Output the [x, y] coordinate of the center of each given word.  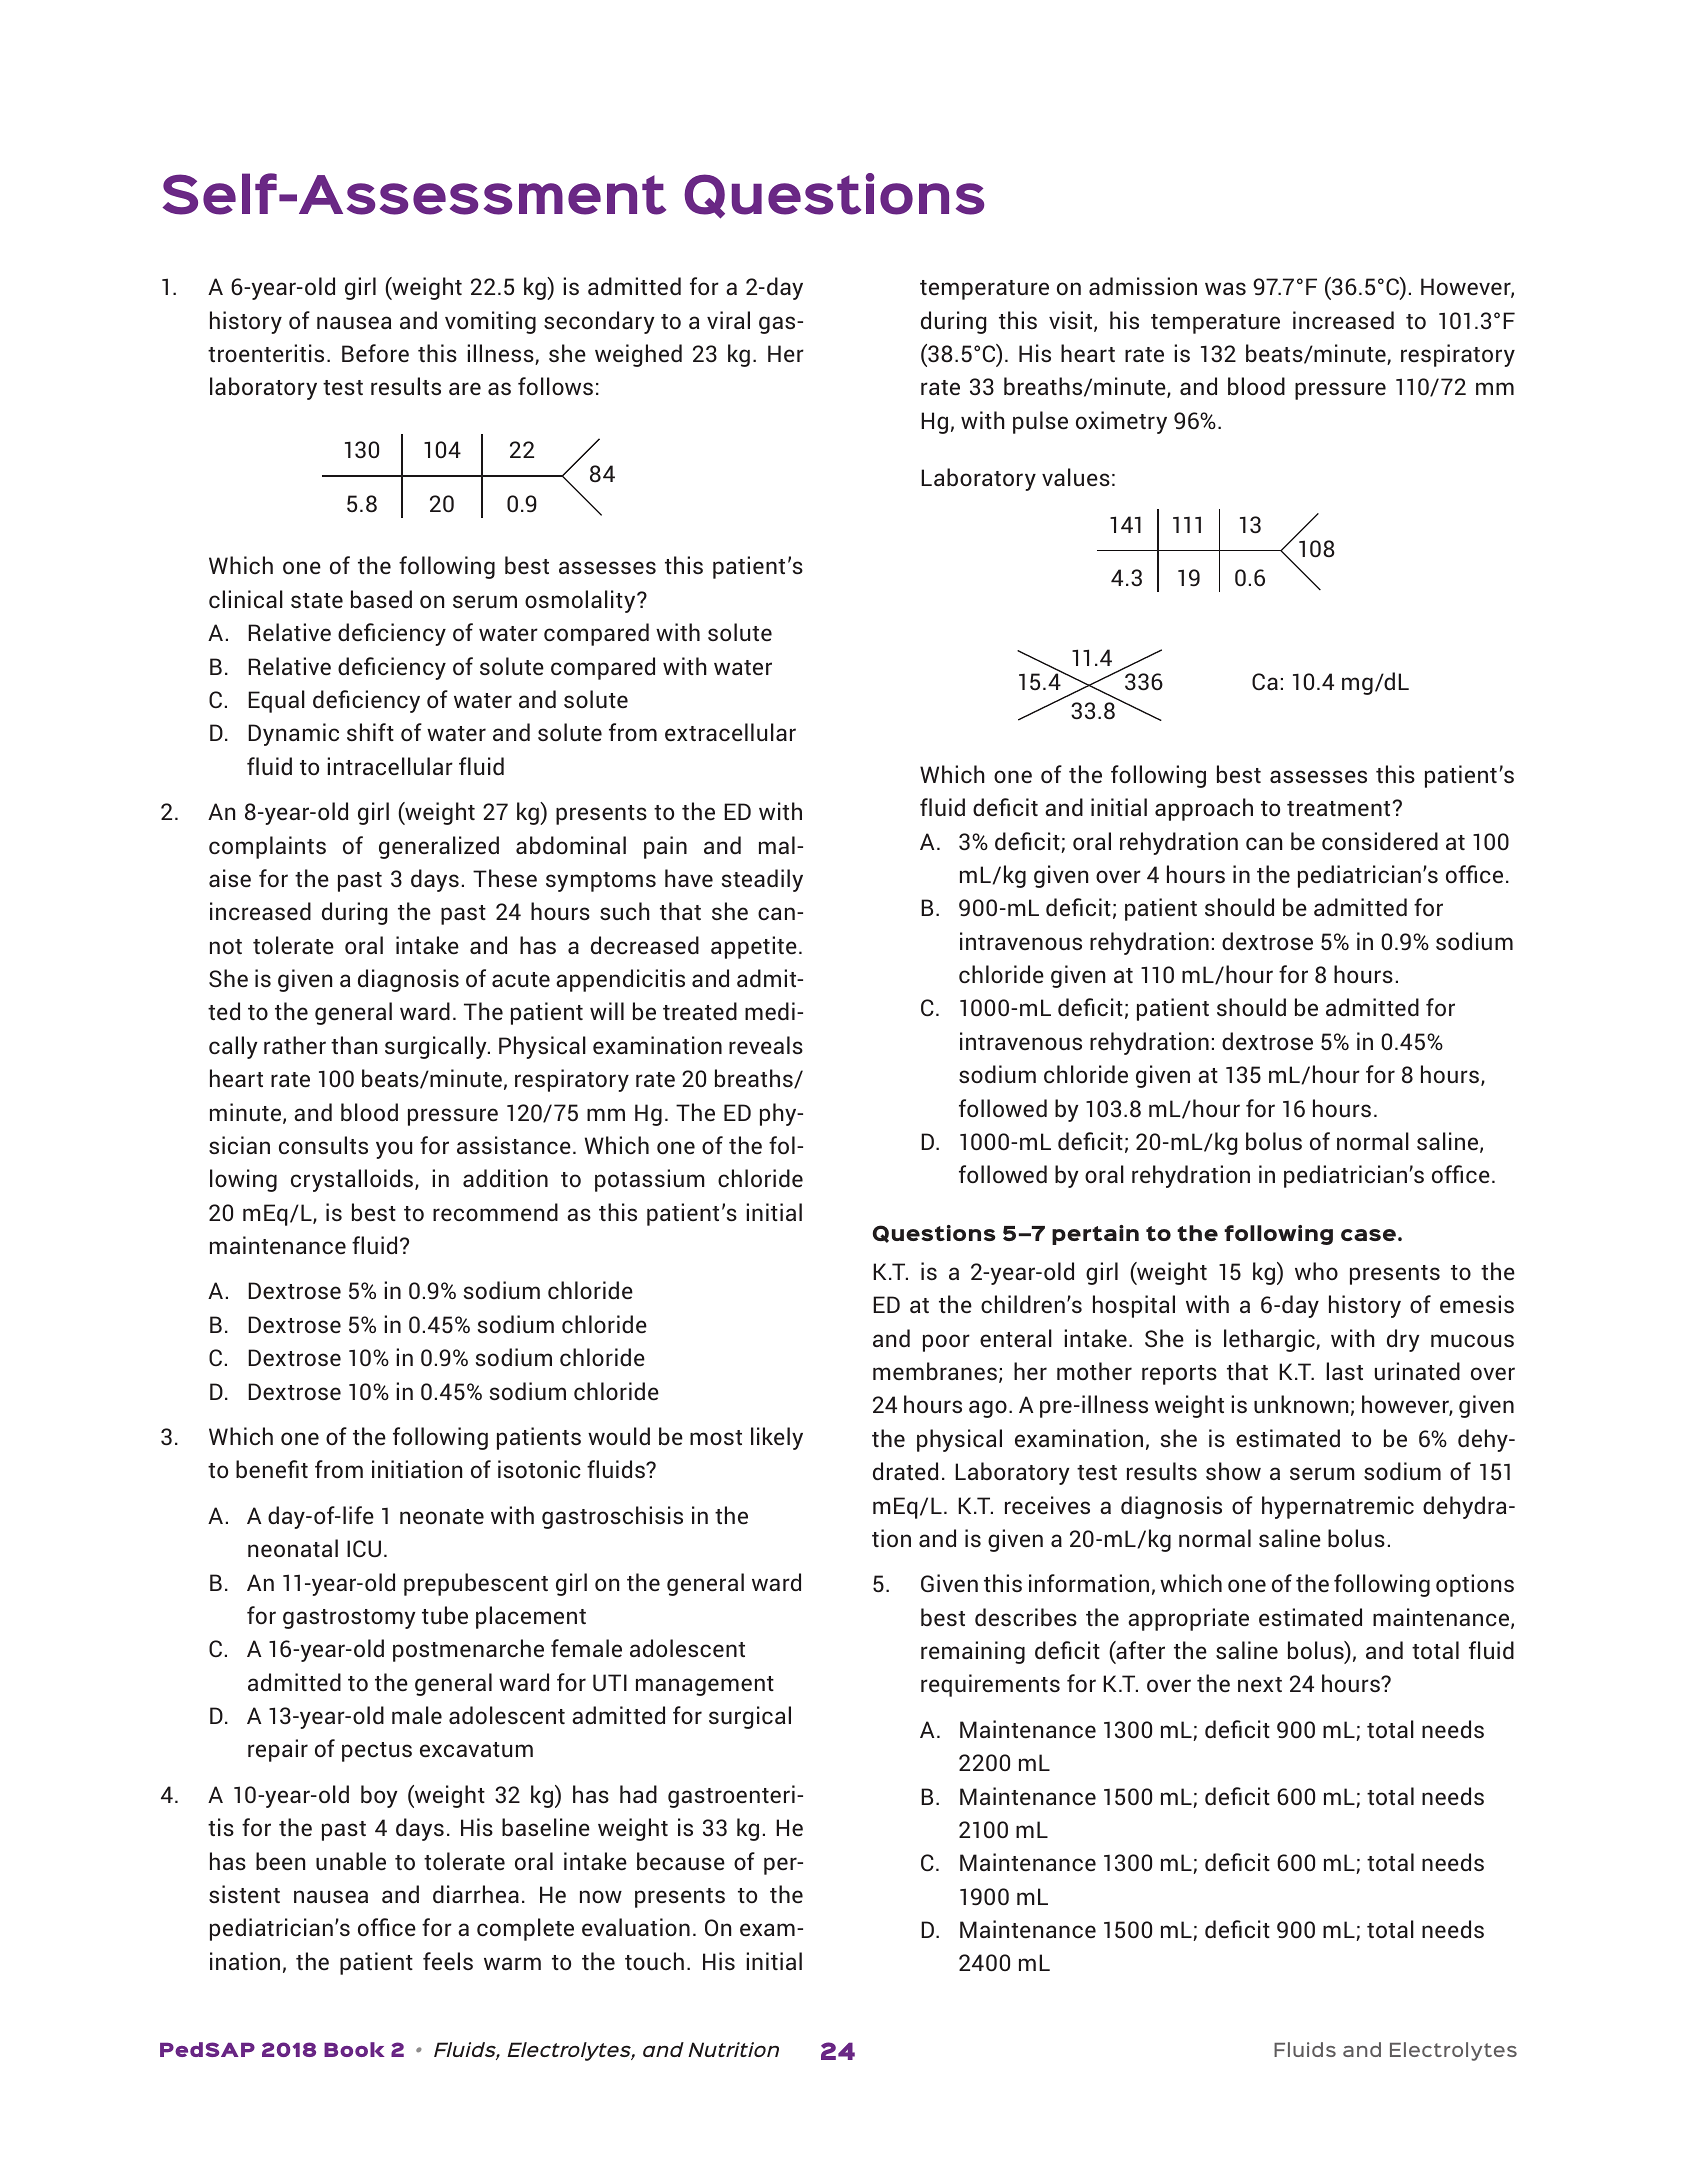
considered [1380, 841]
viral [728, 320]
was [1225, 288]
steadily [762, 880]
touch [654, 1961]
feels [448, 1961]
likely [777, 1438]
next [1260, 1684]
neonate [442, 1516]
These [505, 878]
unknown [1301, 1404]
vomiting [490, 322]
